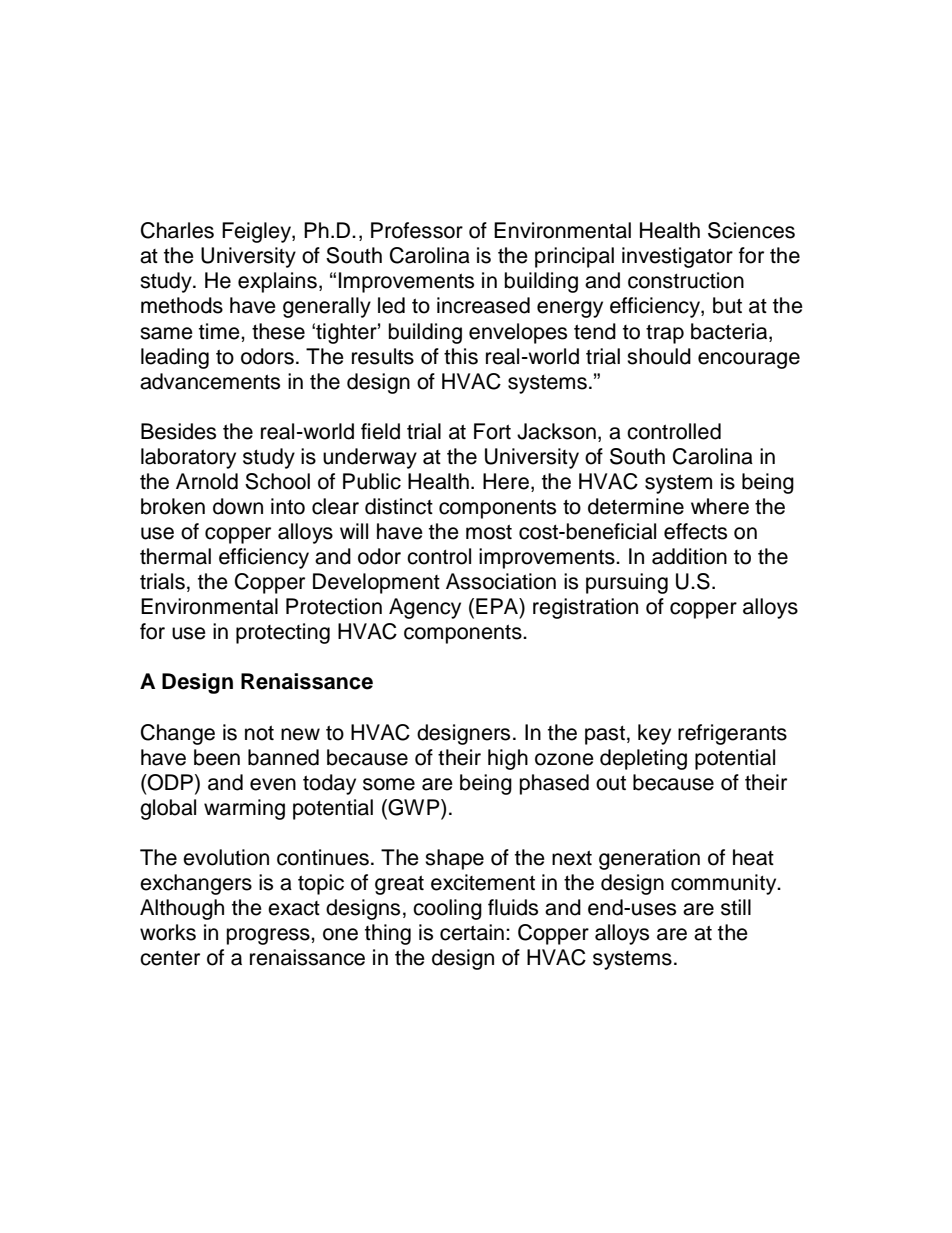 The height and width of the document is (1233, 952). Describe the element at coordinates (269, 936) in the document. I see `progress` at that location.
